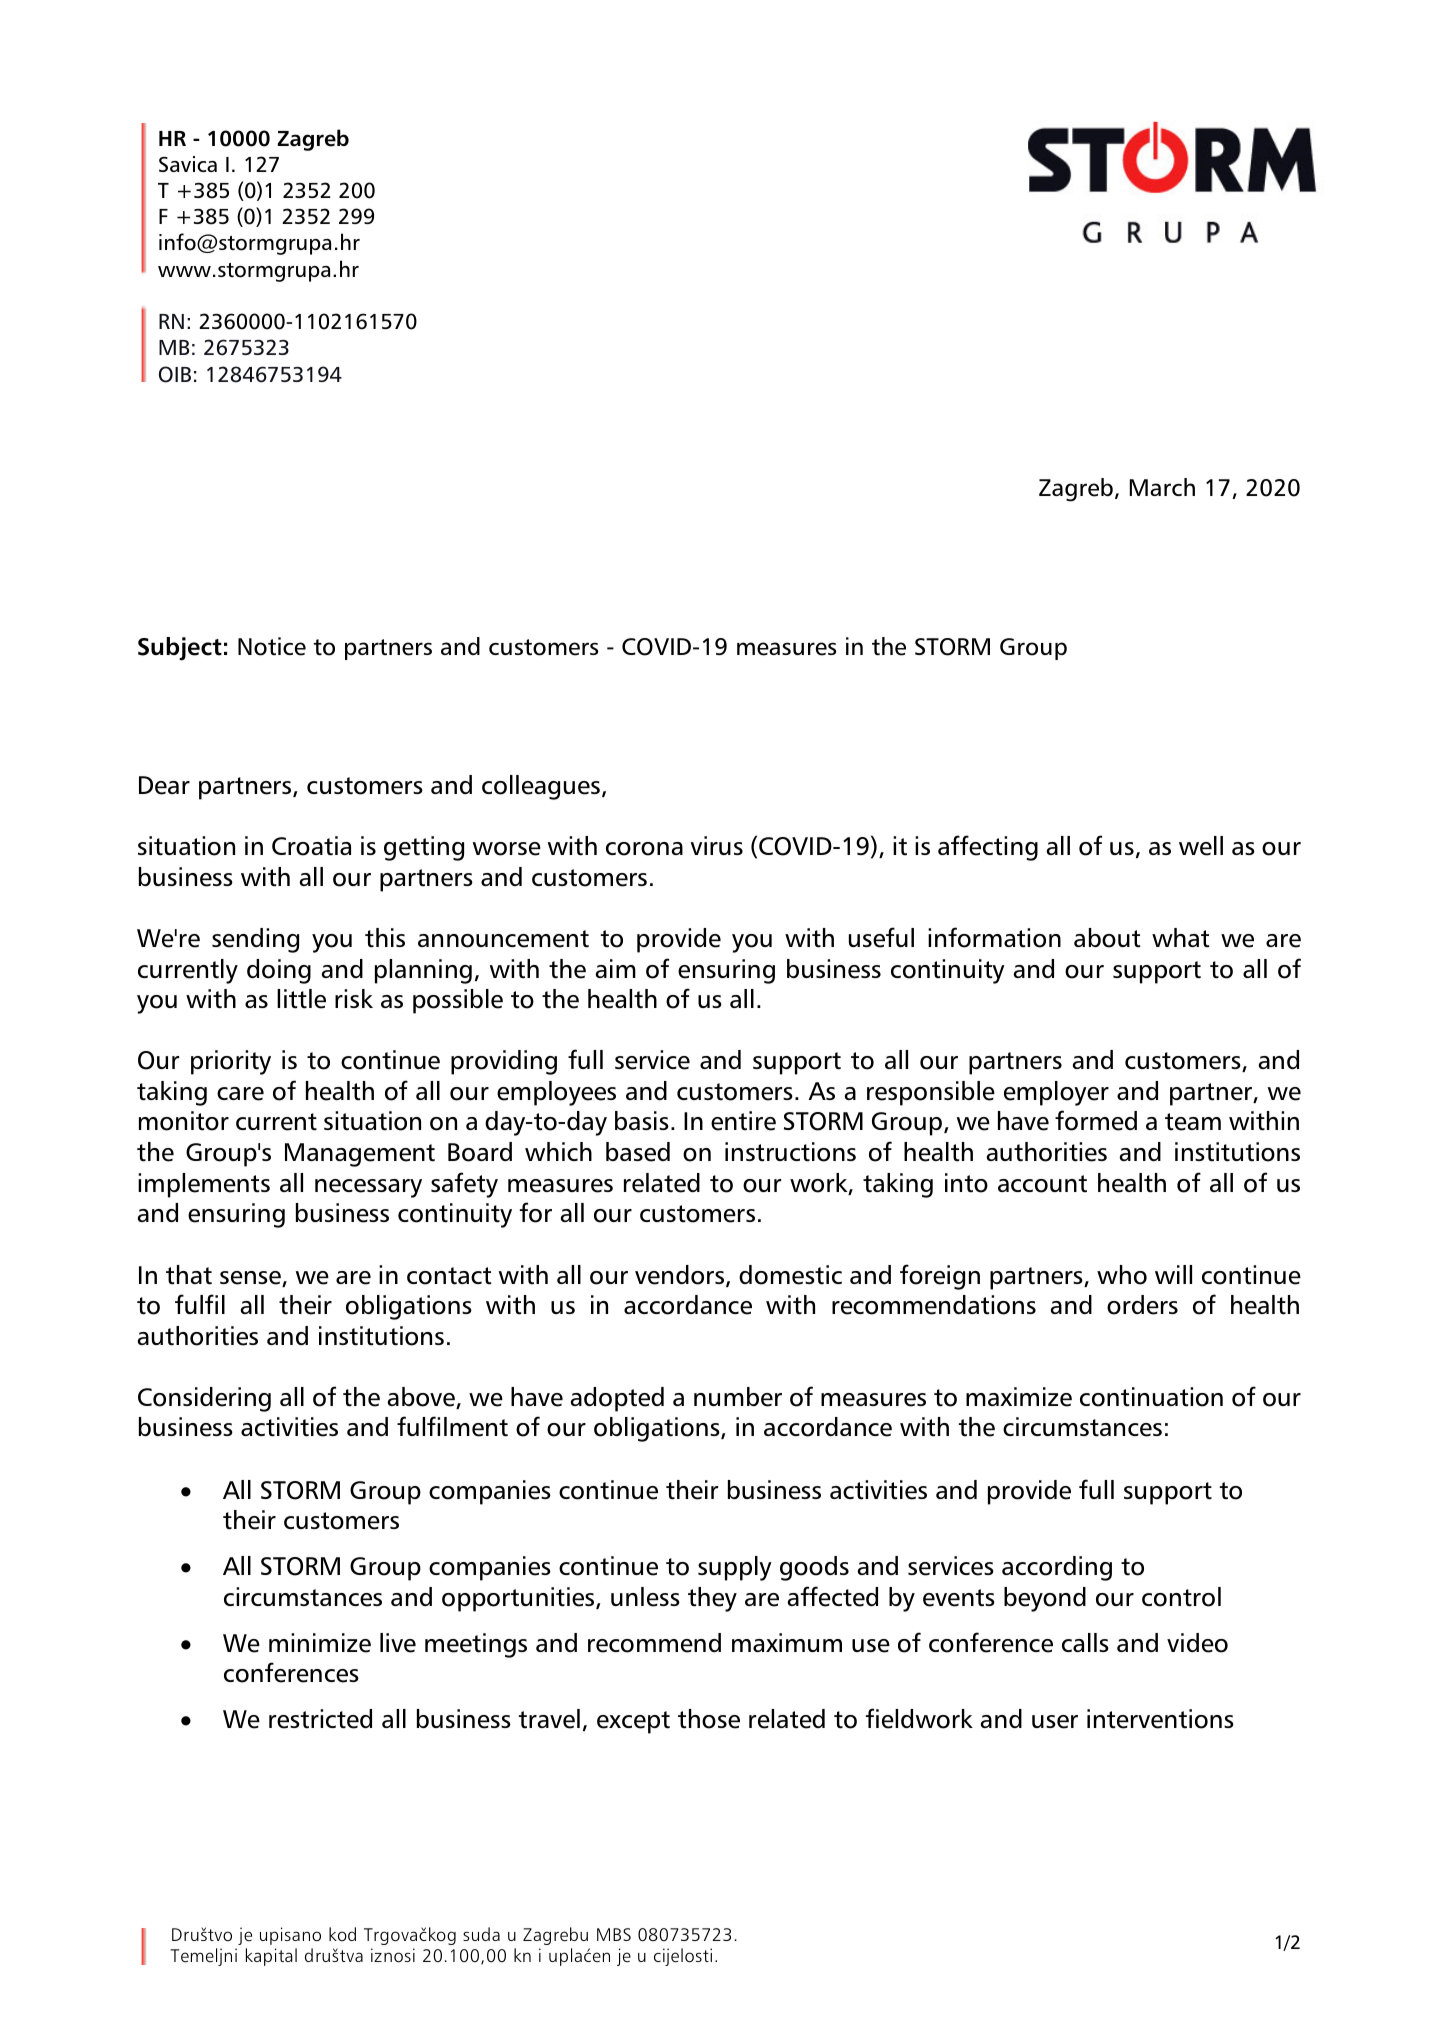 The width and height of the image is (1438, 2034). I want to click on MBS, so click(614, 1934).
